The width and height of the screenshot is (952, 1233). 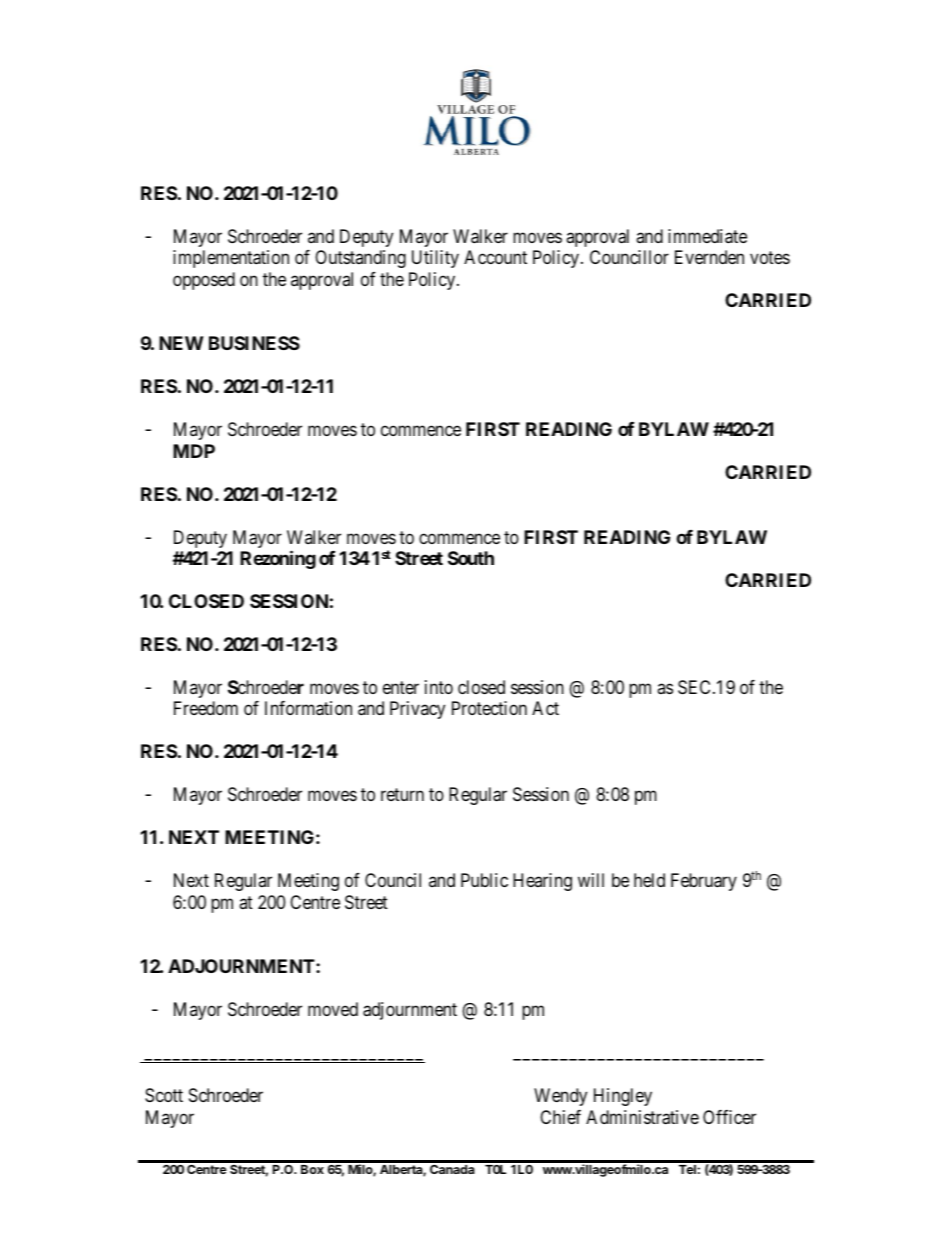 What do you see at coordinates (560, 1097) in the screenshot?
I see `Wendy` at bounding box center [560, 1097].
